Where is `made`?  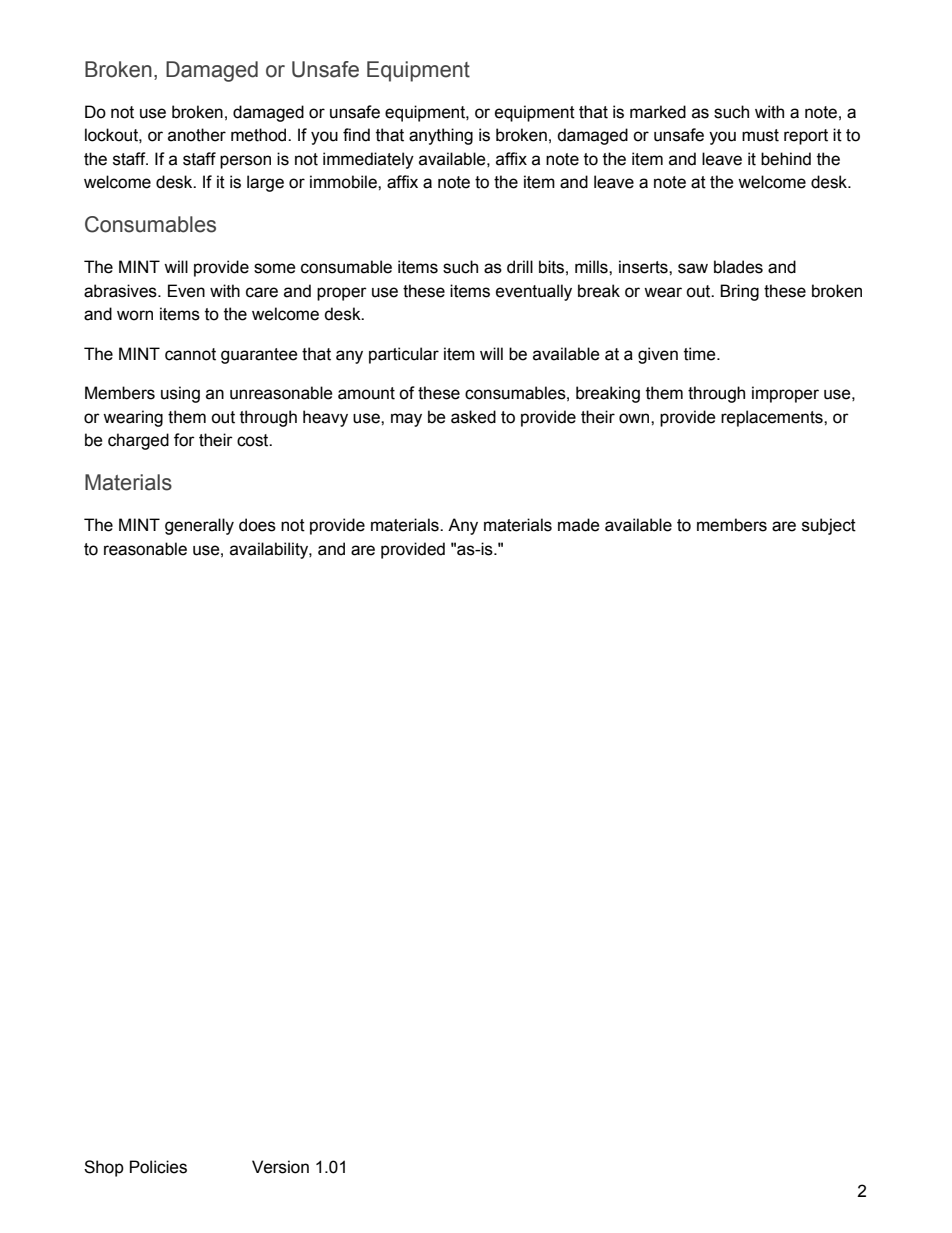
made is located at coordinates (579, 525).
